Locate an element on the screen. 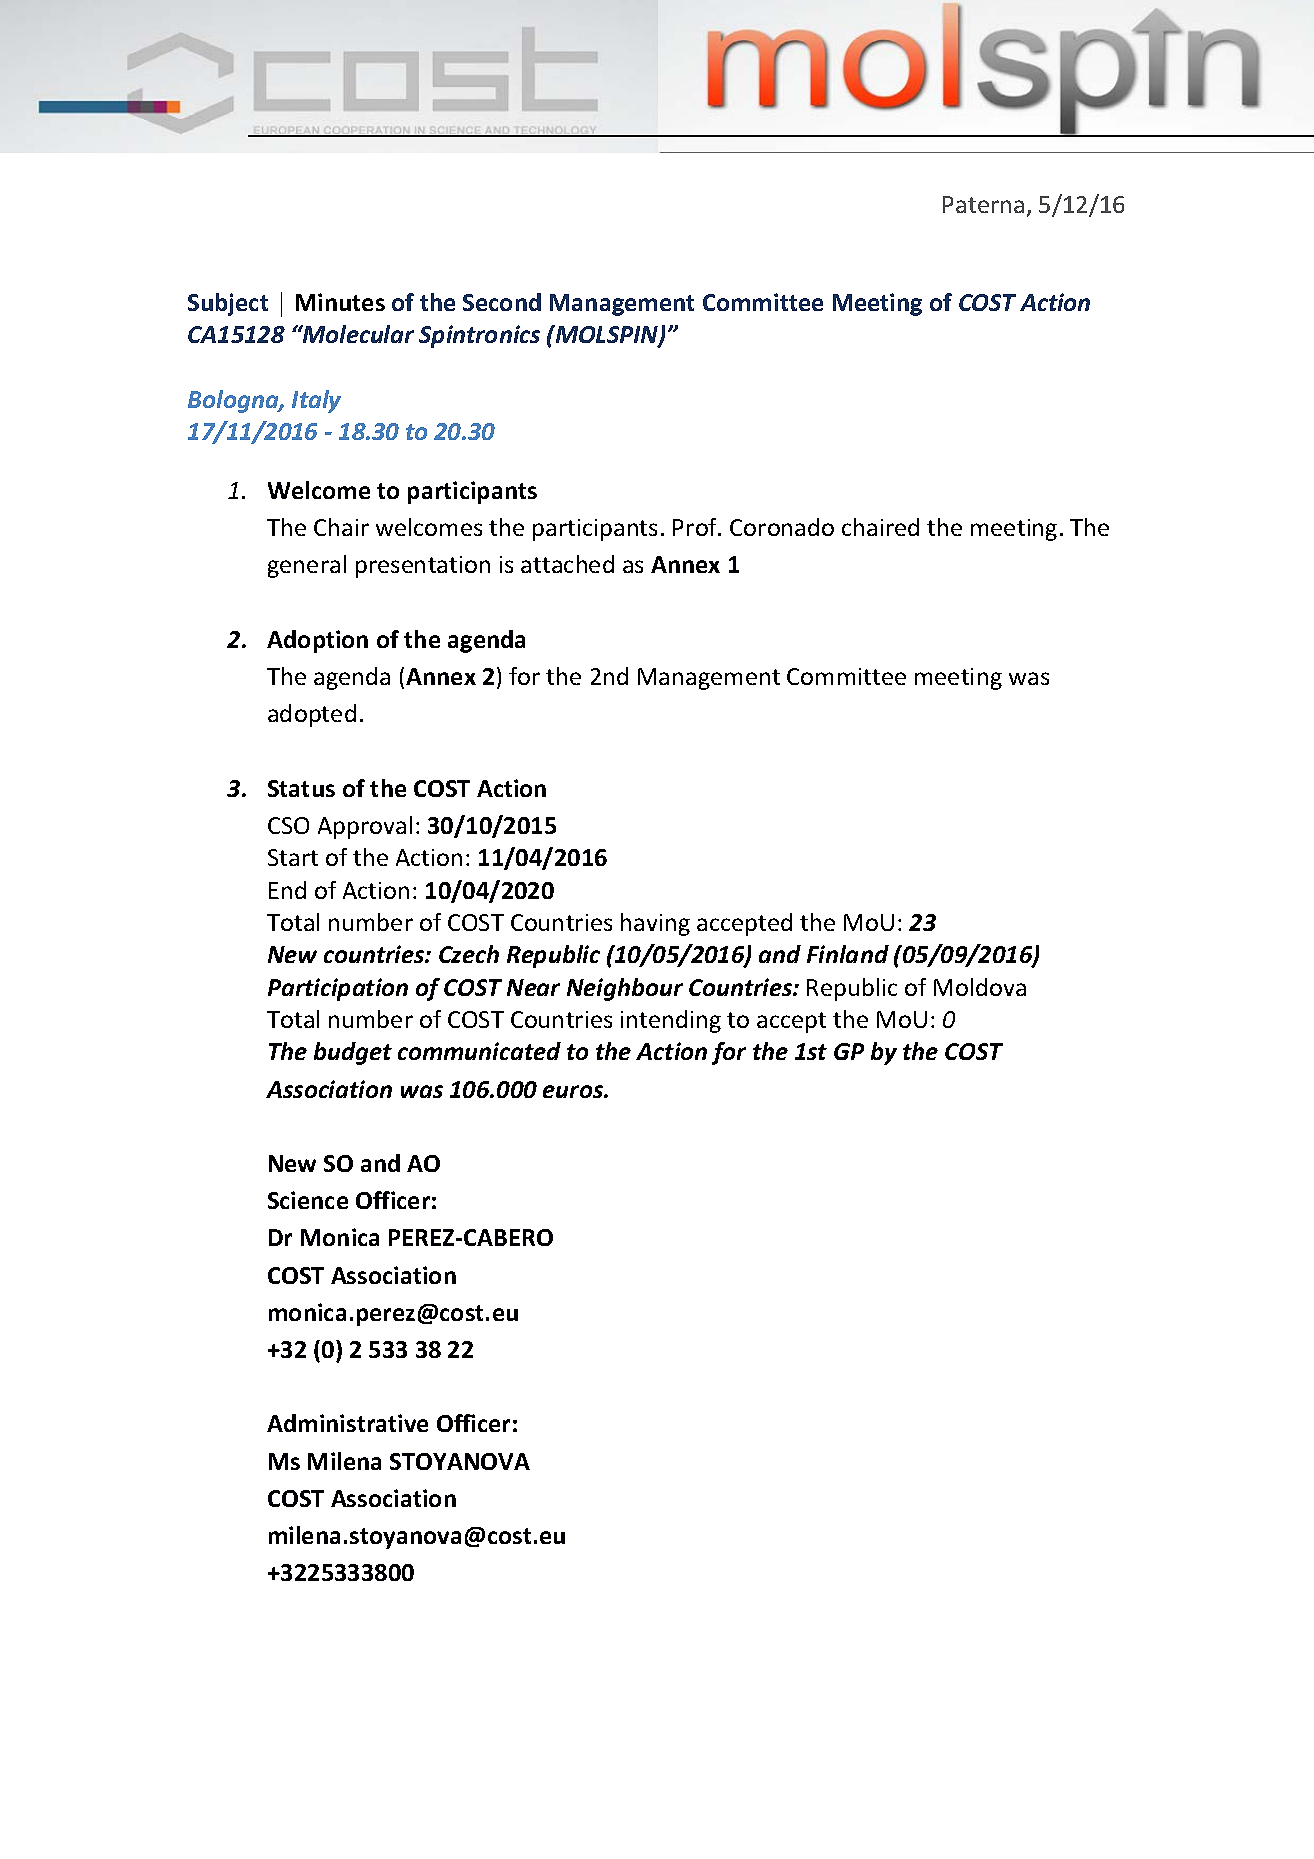 The image size is (1314, 1859). general is located at coordinates (307, 566).
